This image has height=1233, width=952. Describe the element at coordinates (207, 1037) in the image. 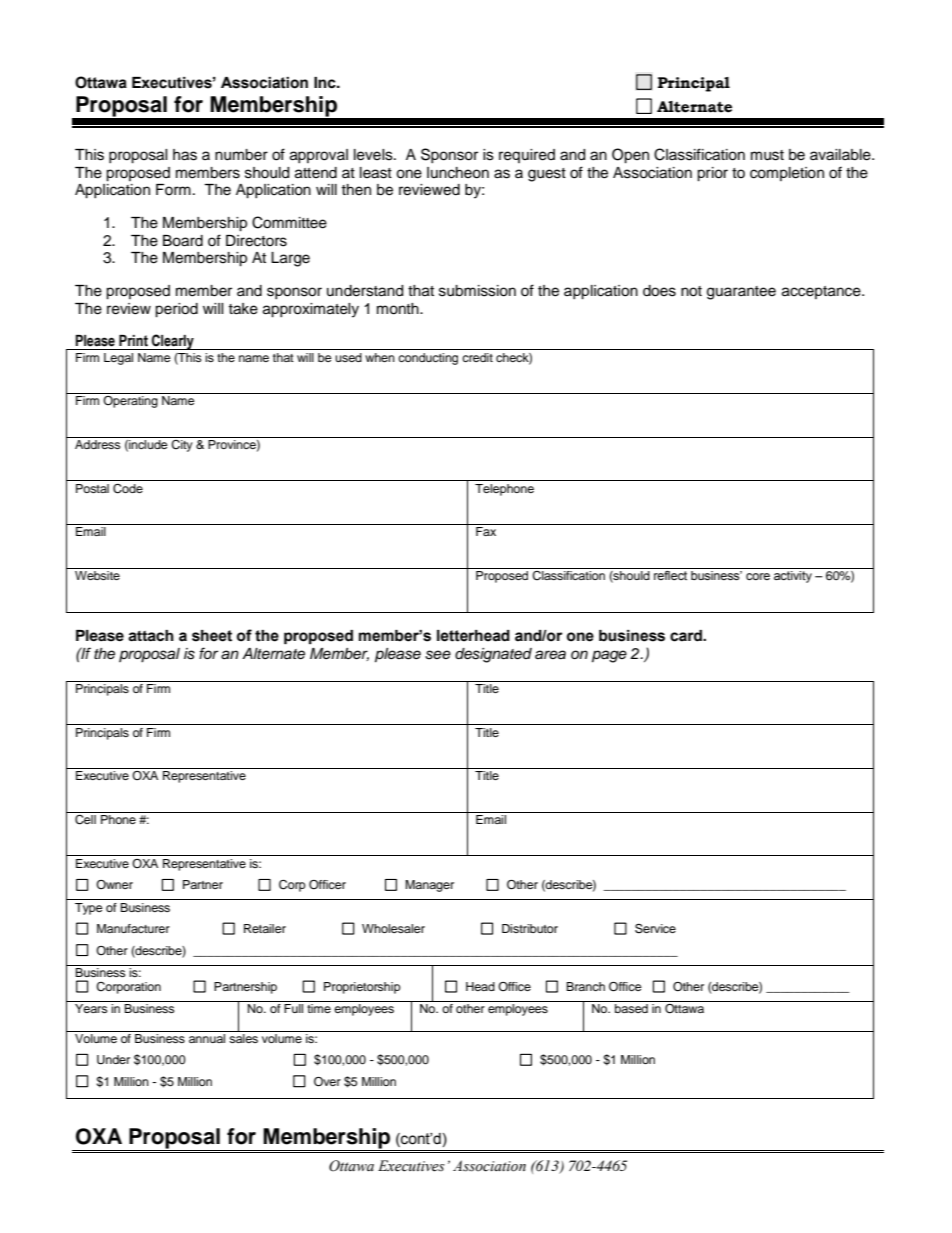

I see `annual` at that location.
